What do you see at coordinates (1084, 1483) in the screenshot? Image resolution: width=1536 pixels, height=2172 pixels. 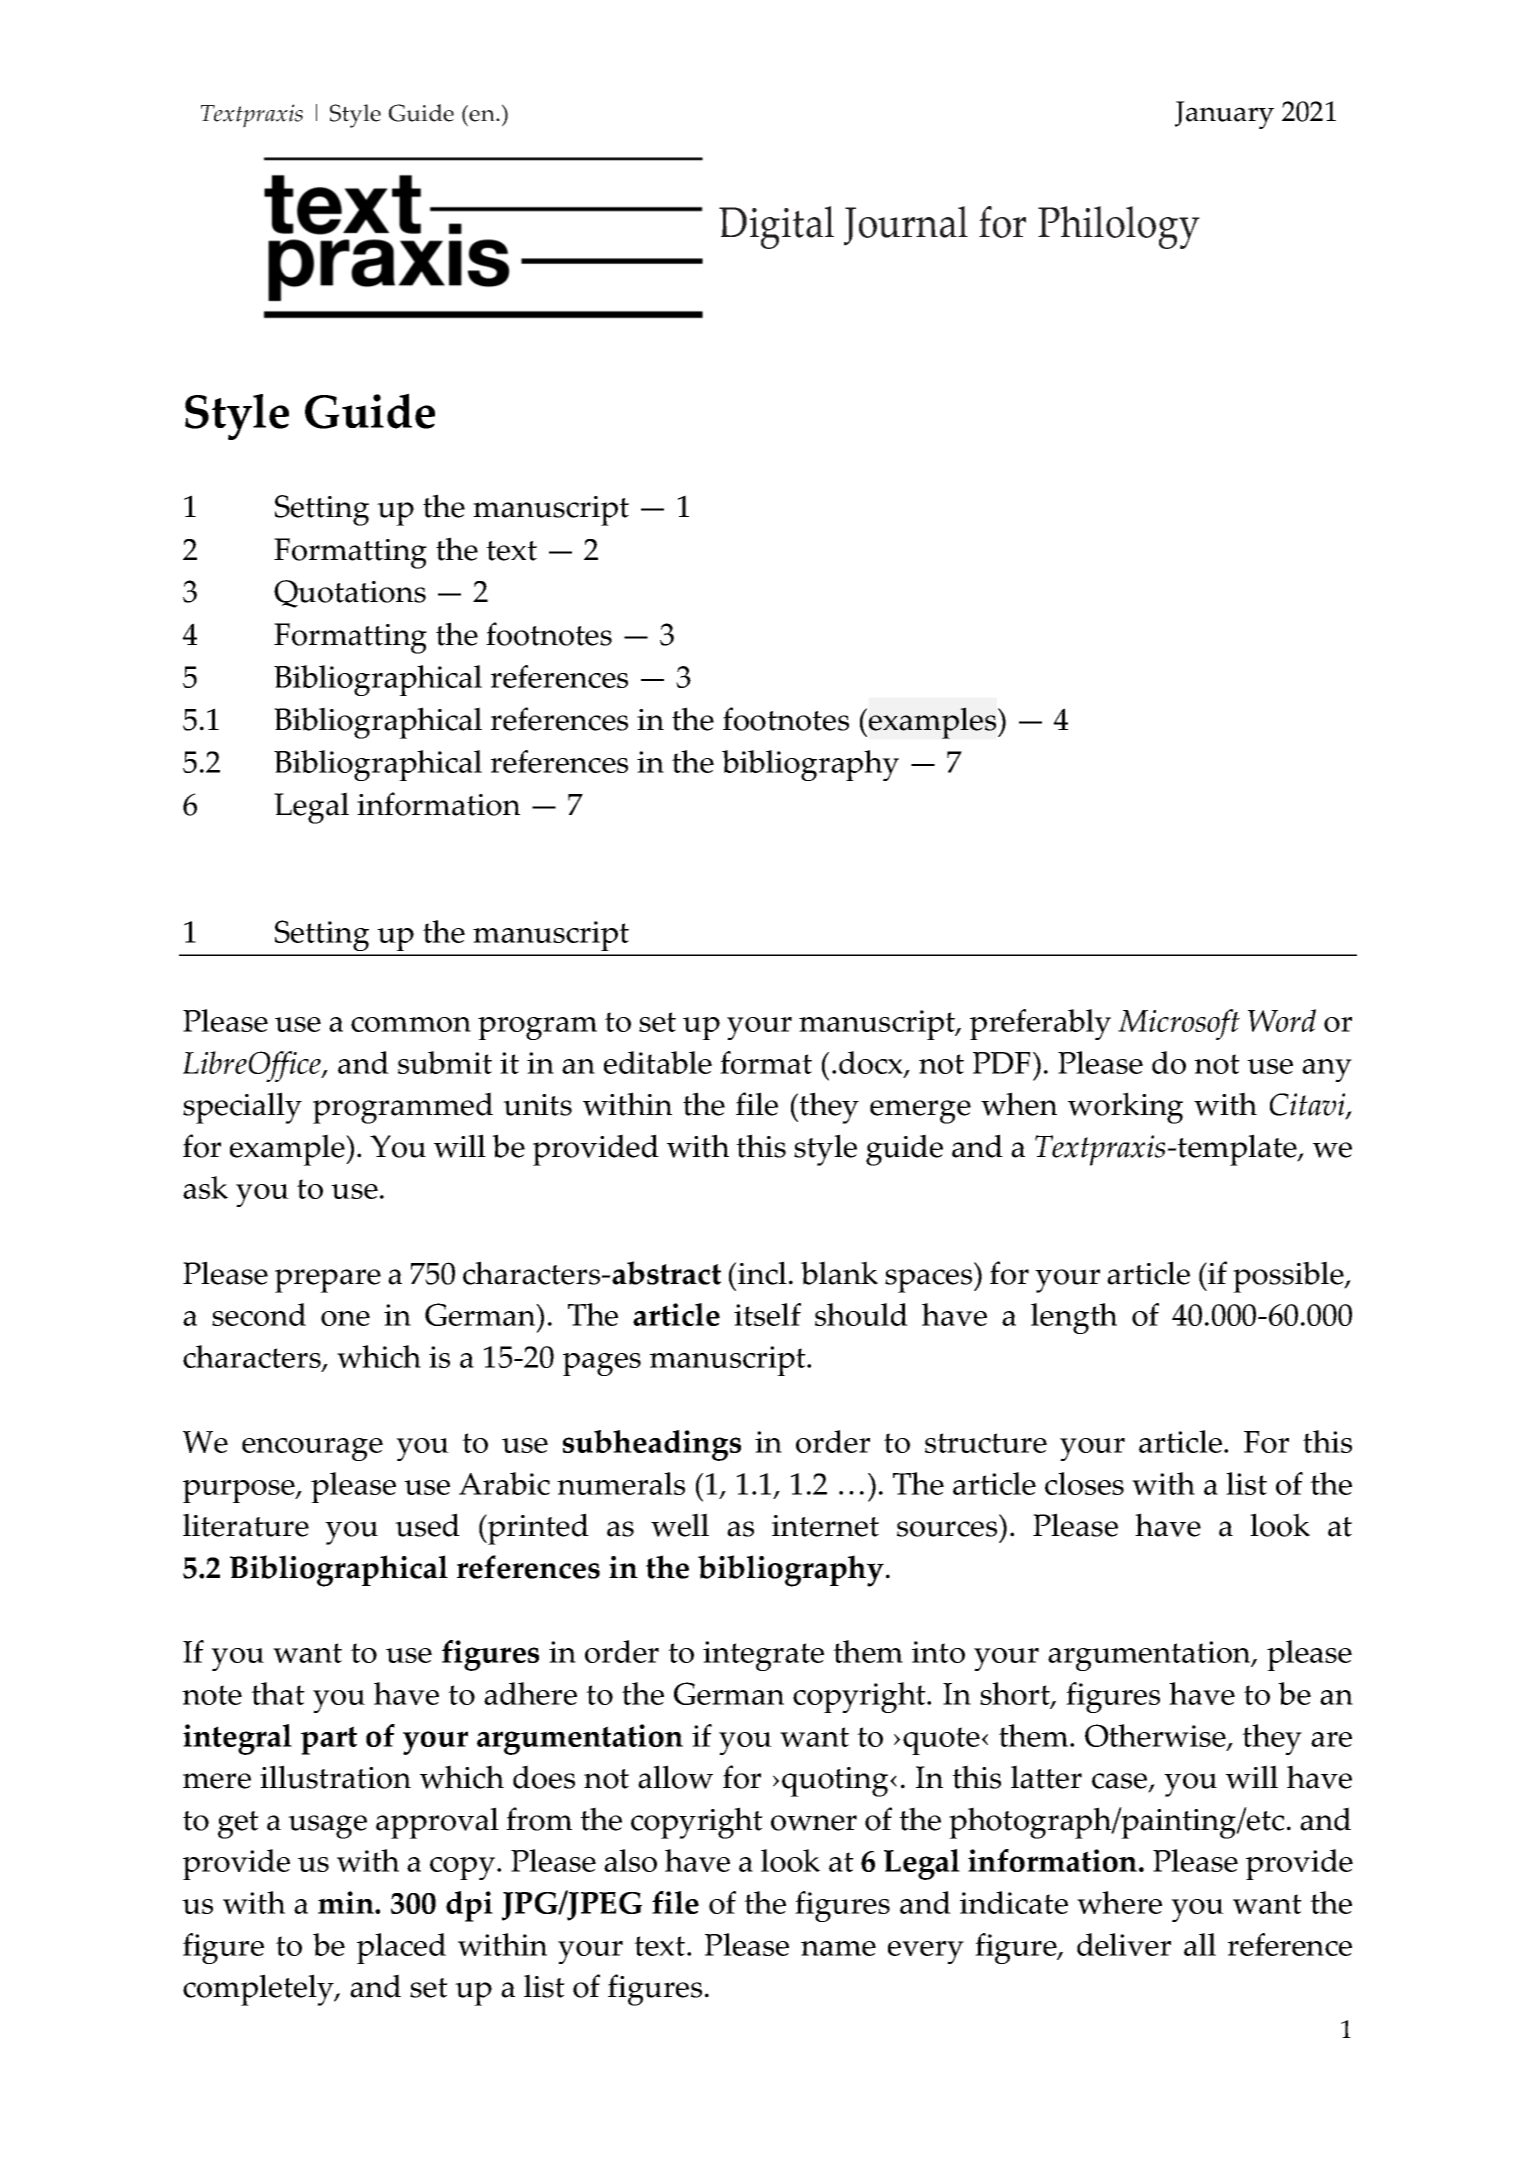 I see `closes` at bounding box center [1084, 1483].
